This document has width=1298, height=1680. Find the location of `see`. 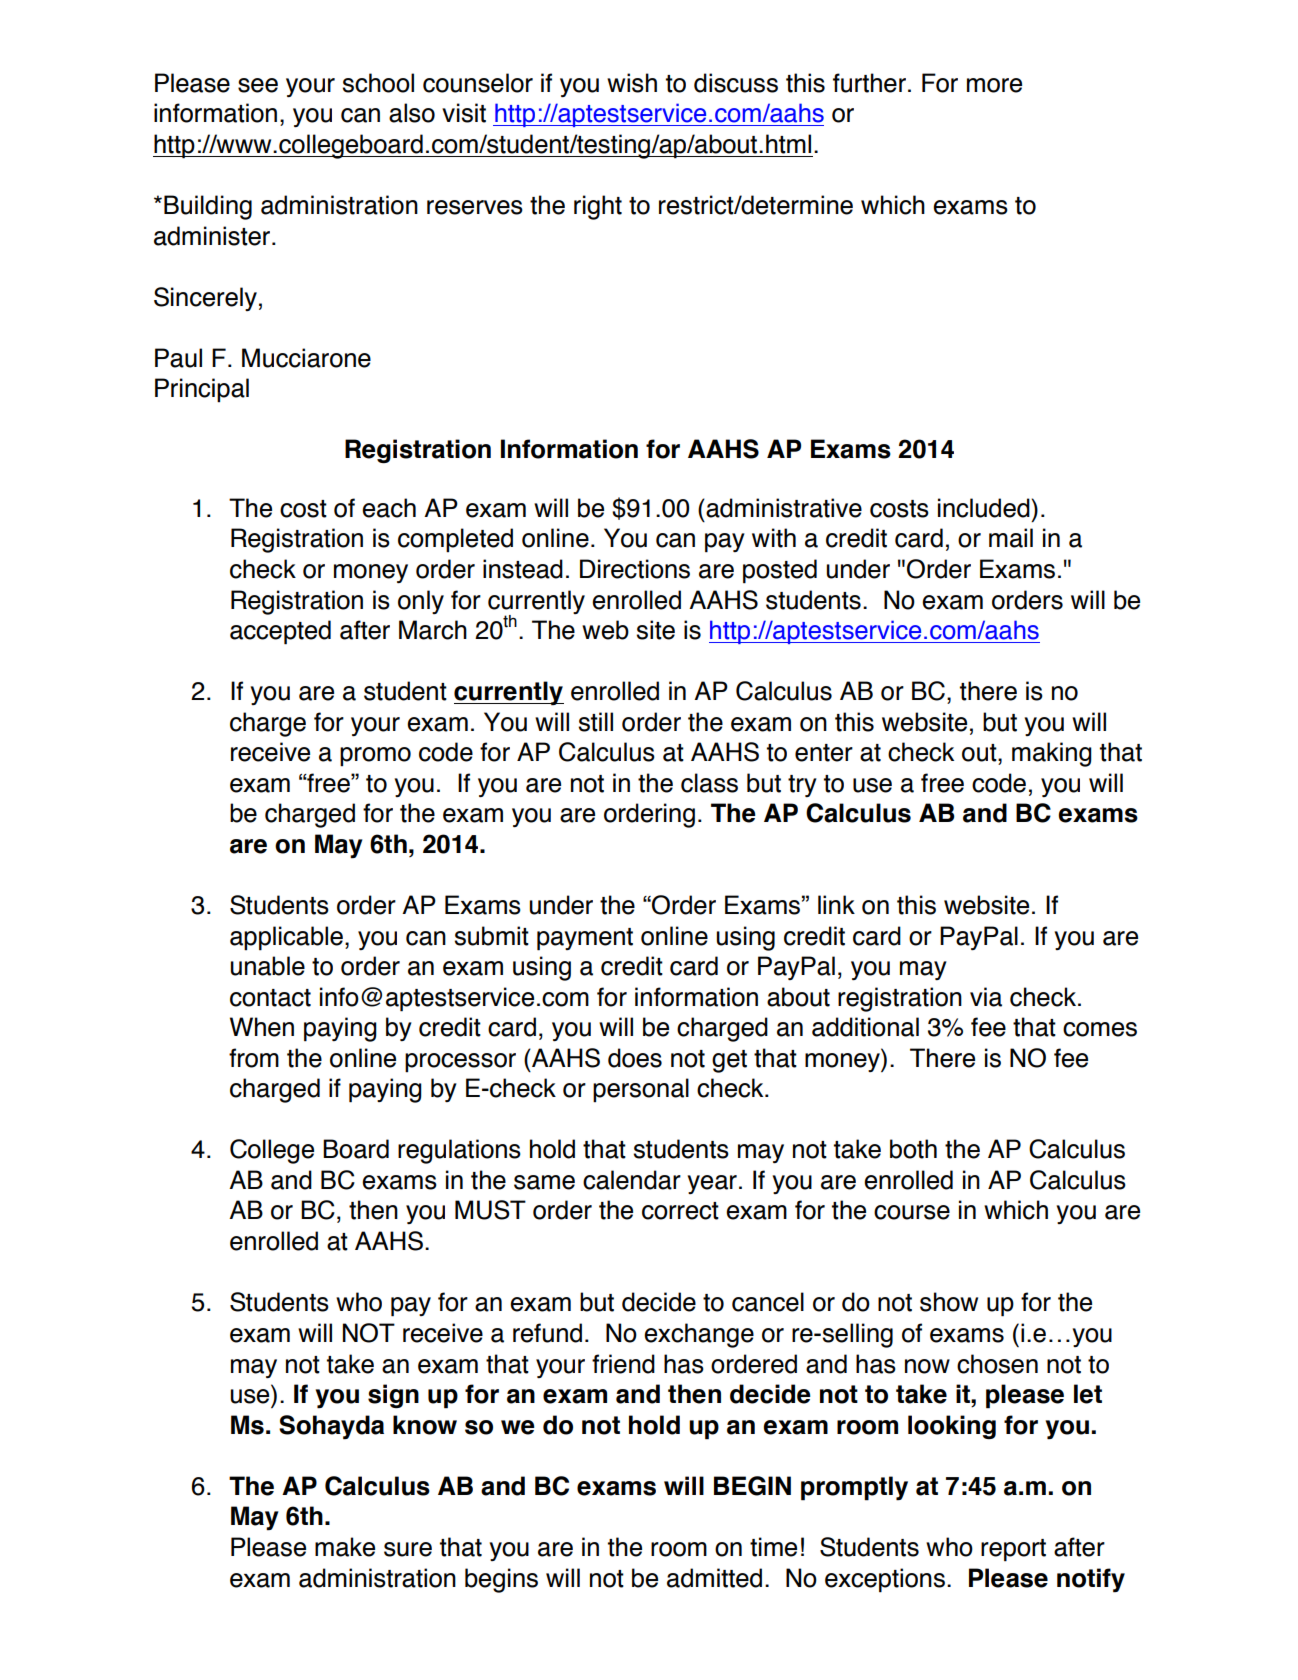

see is located at coordinates (258, 85).
